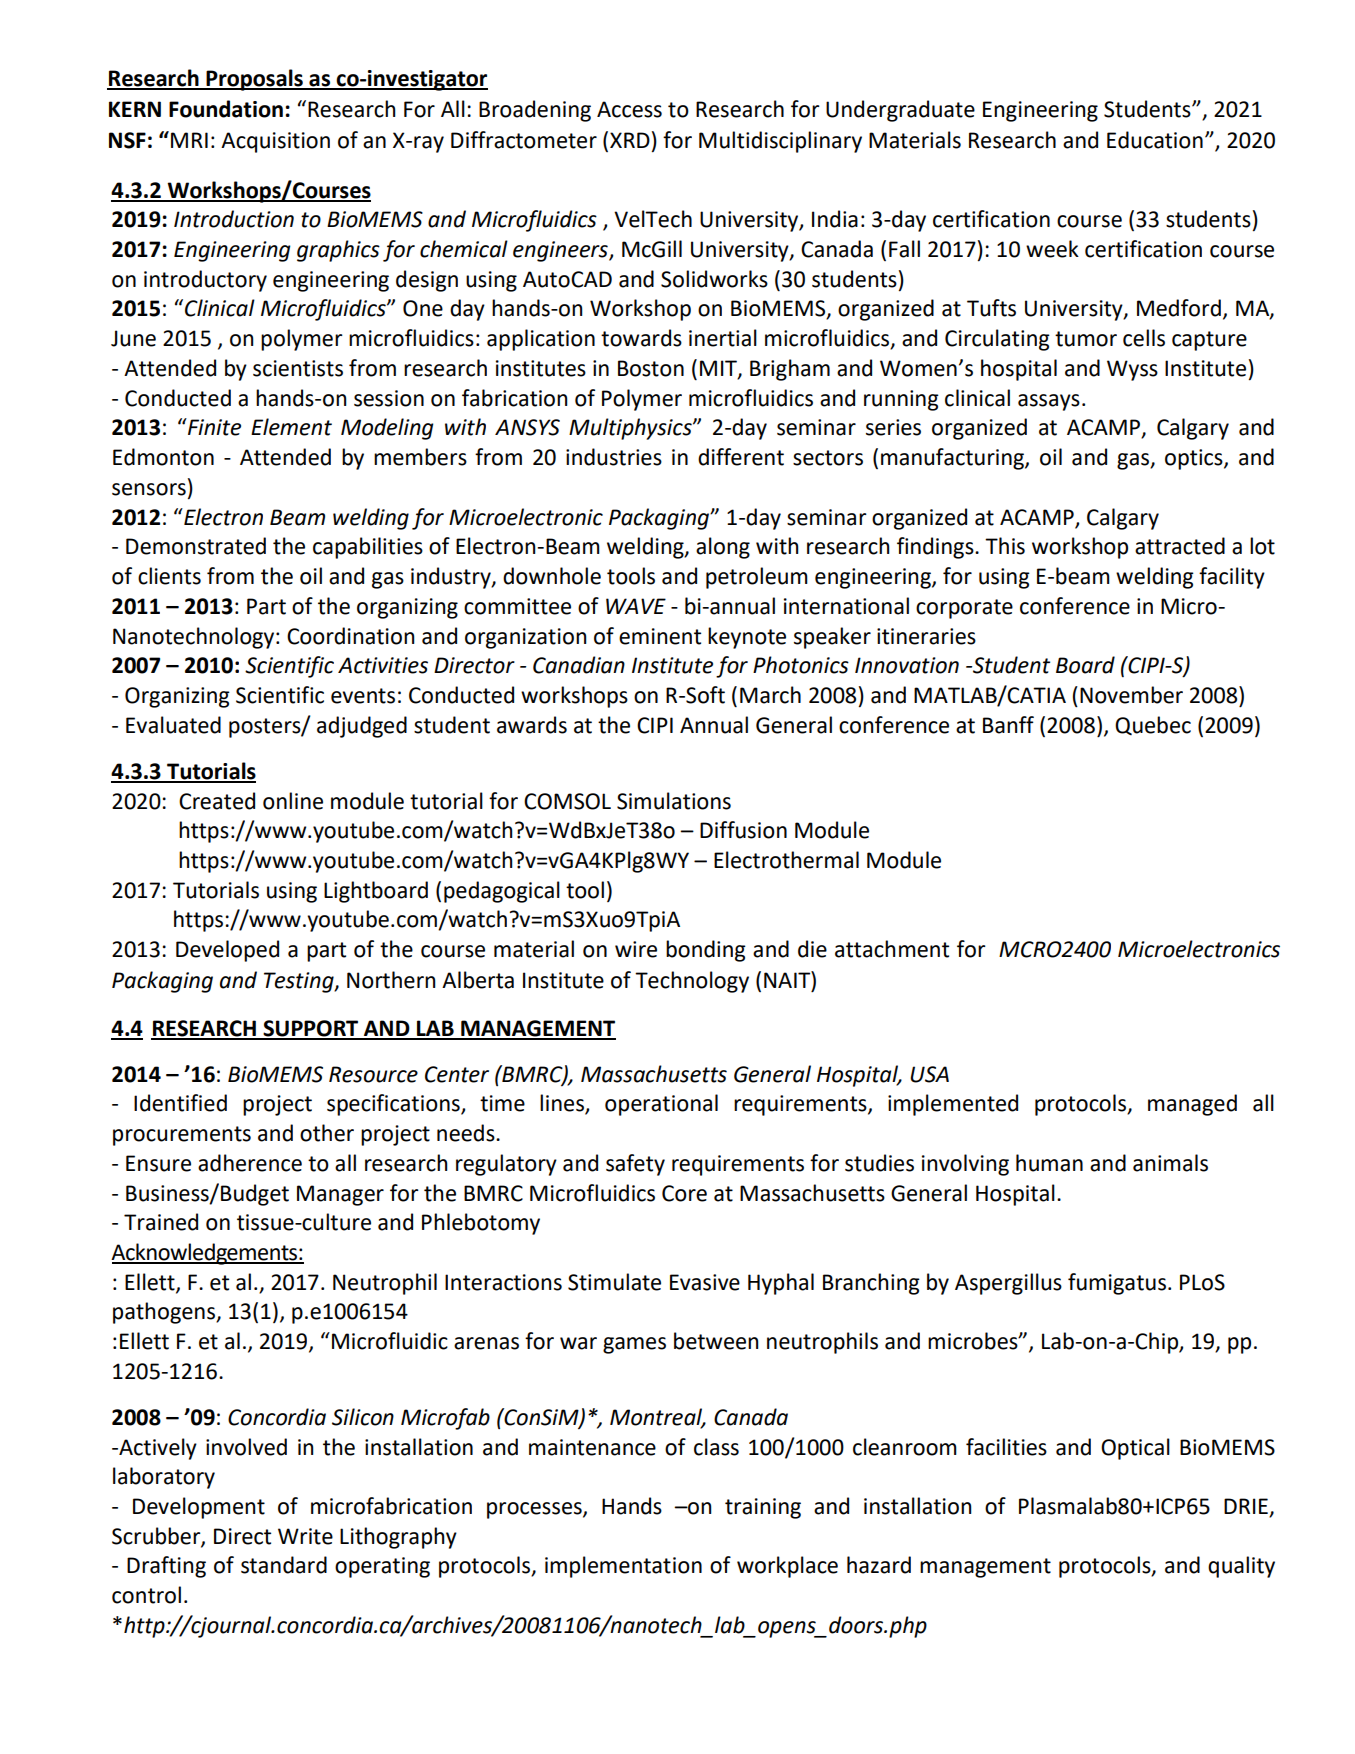 The height and width of the screenshot is (1754, 1355). Describe the element at coordinates (623, 1567) in the screenshot. I see `implementation` at that location.
